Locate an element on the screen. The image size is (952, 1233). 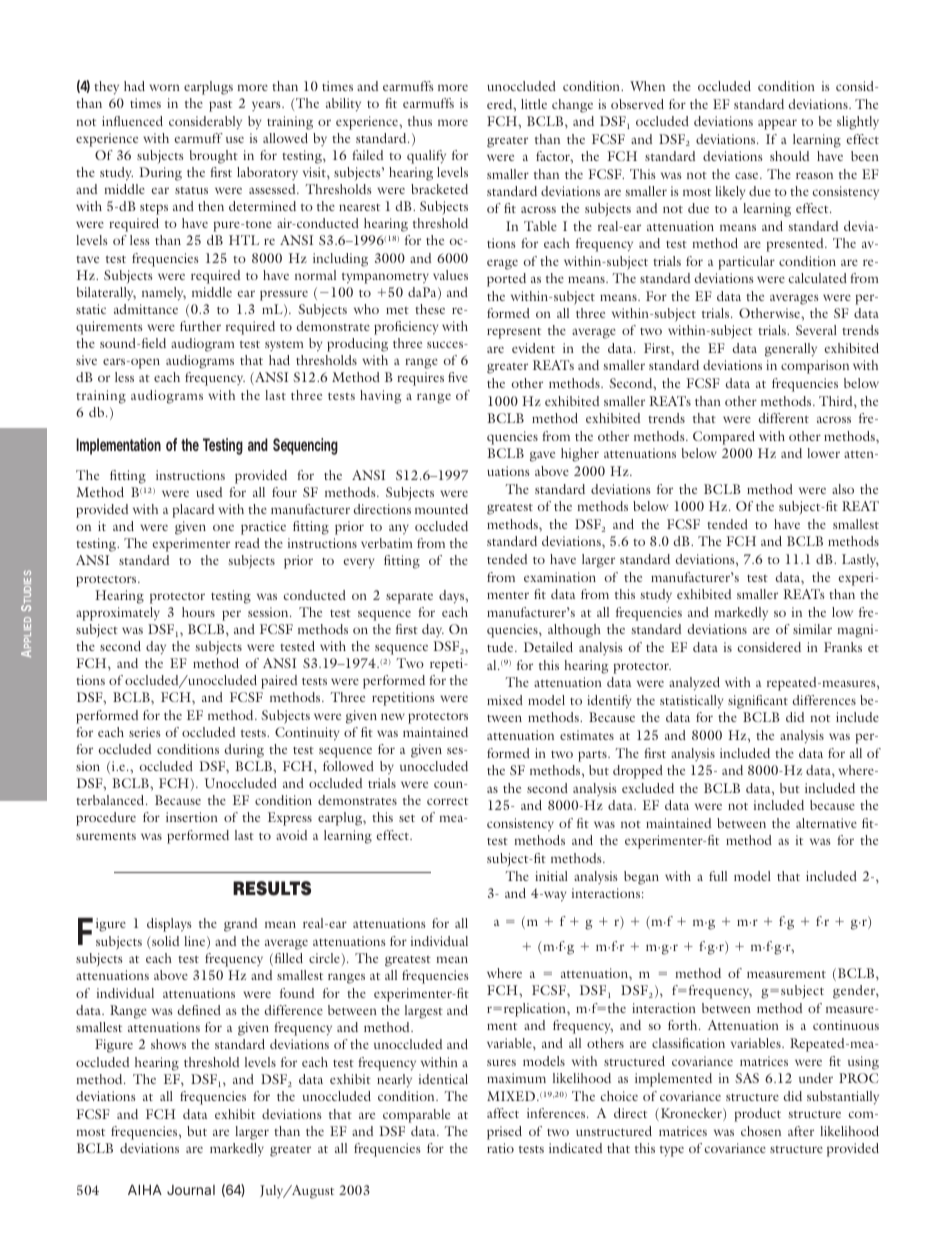
Journal is located at coordinates (191, 1190).
